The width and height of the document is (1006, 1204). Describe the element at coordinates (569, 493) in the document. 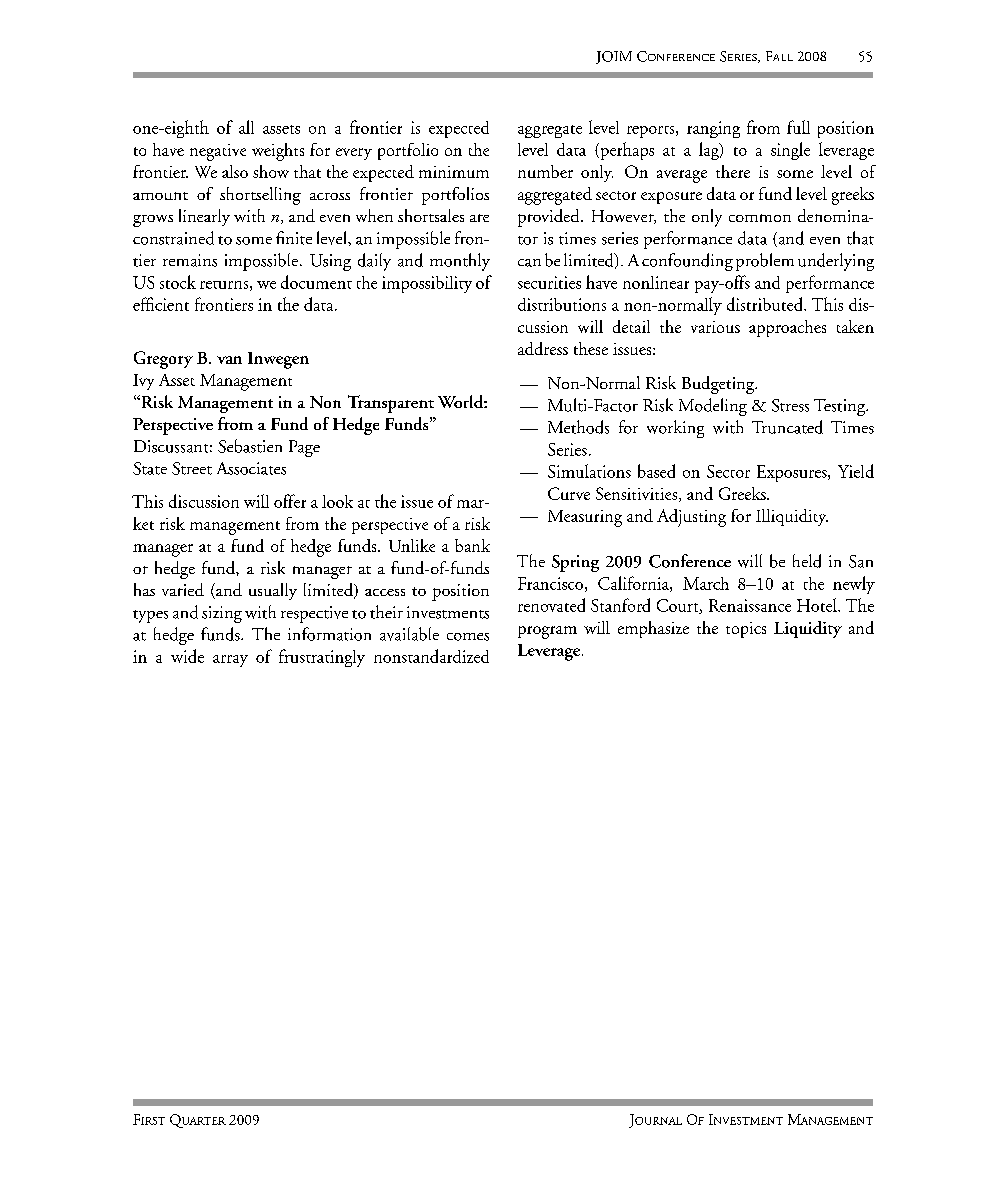

I see `Curve` at that location.
